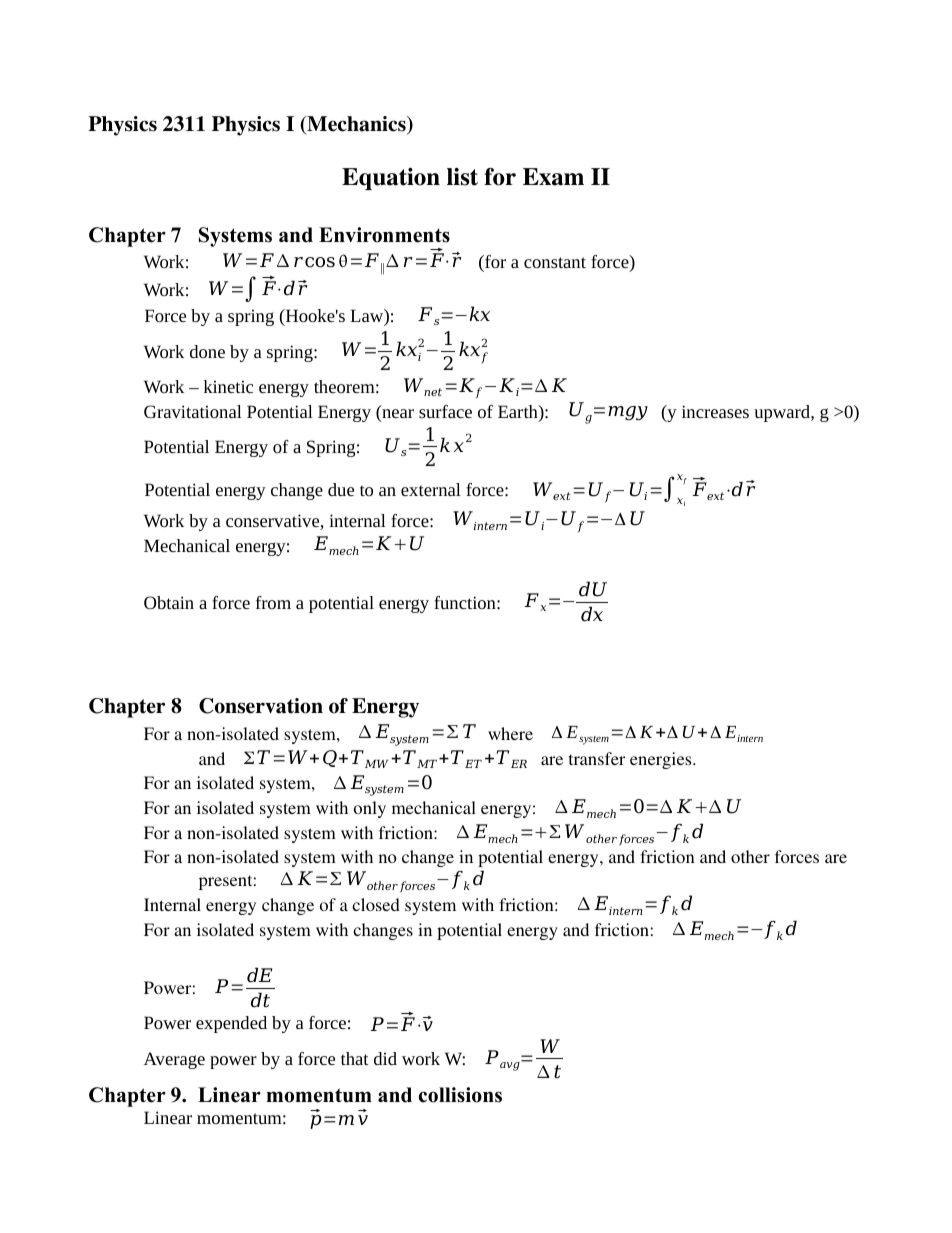 This document has width=952, height=1233. I want to click on list, so click(462, 177).
